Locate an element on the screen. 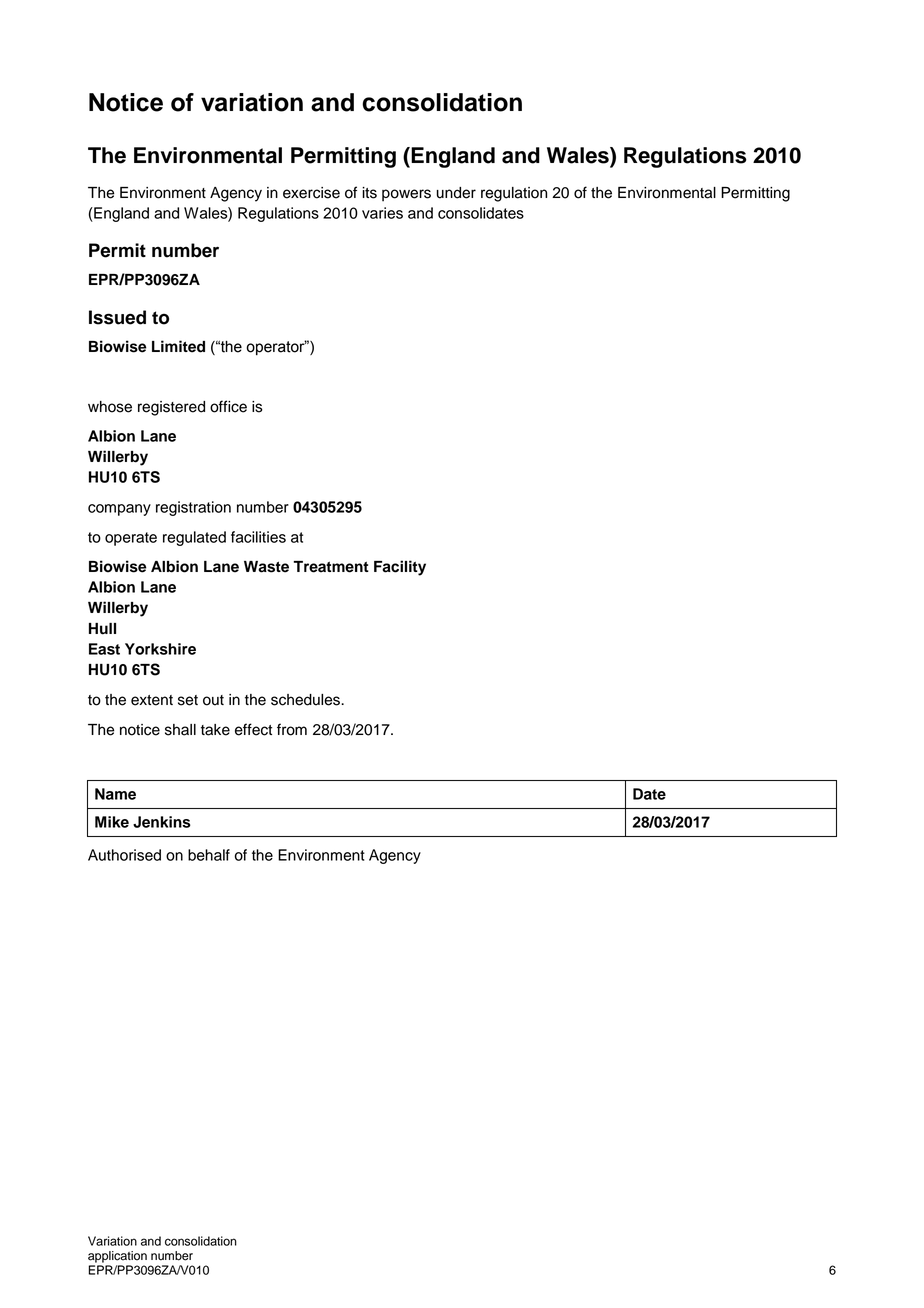 This screenshot has height=1308, width=924. Jenkins is located at coordinates (162, 822).
